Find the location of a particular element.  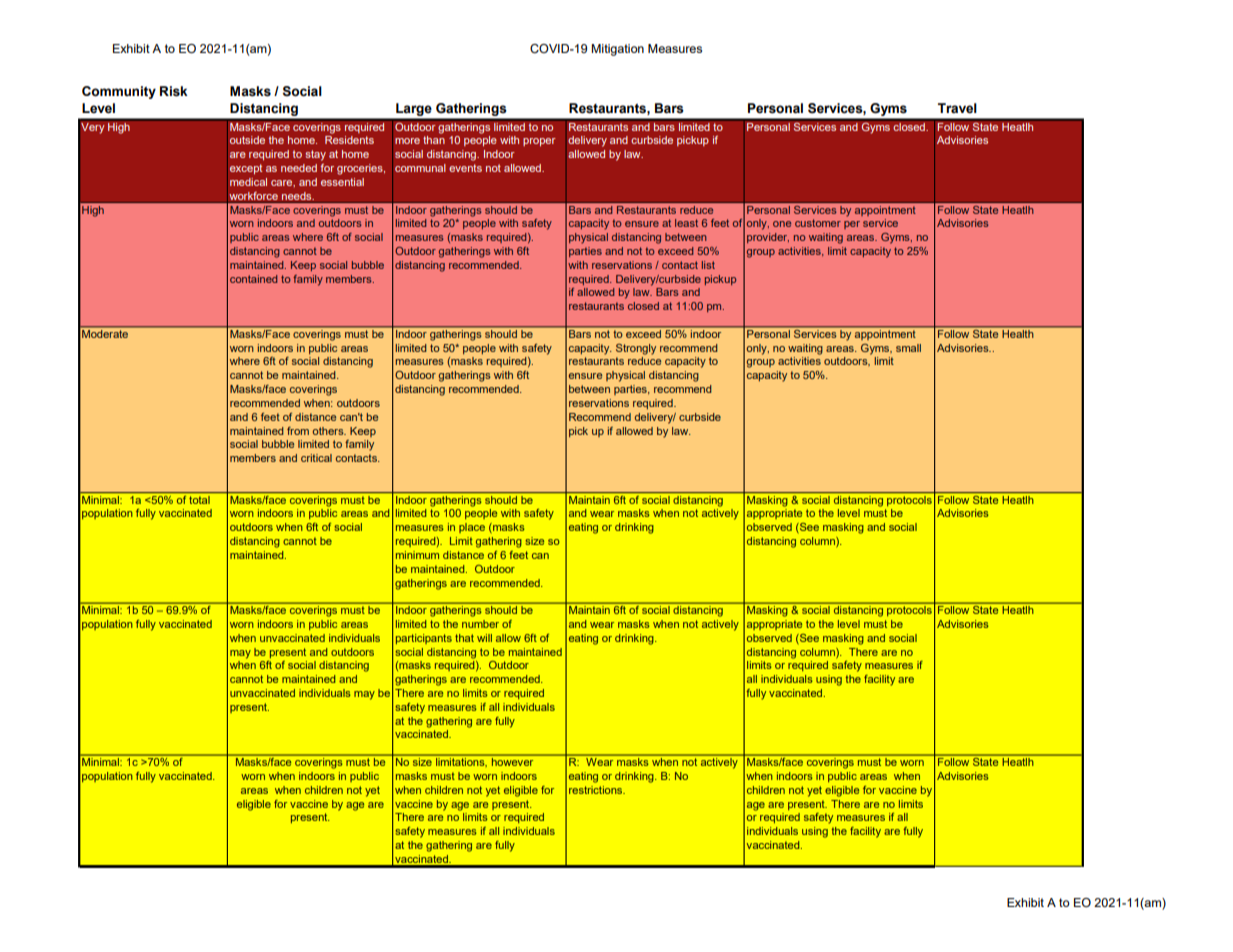

minimum is located at coordinates (417, 555).
